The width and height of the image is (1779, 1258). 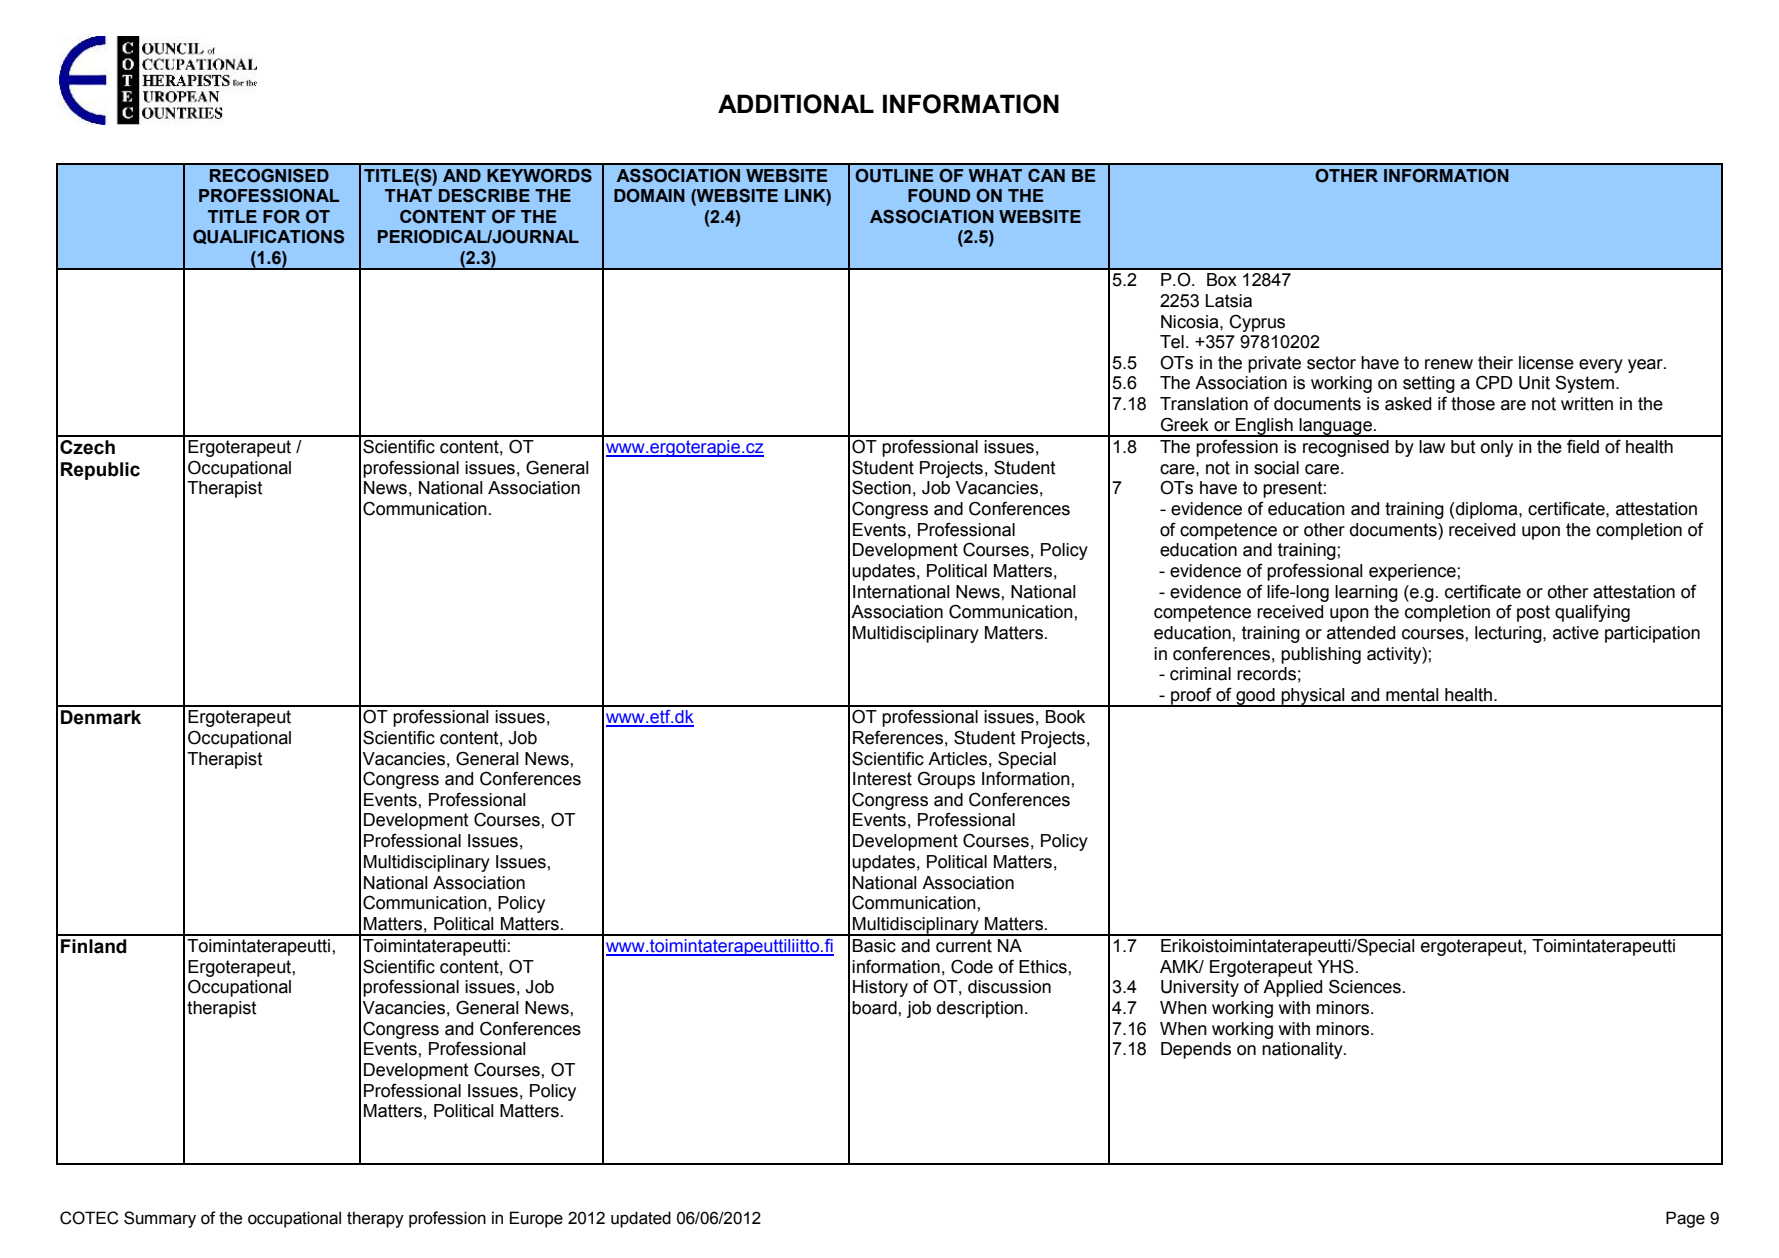 What do you see at coordinates (1509, 634) in the image?
I see `lecturing` at bounding box center [1509, 634].
